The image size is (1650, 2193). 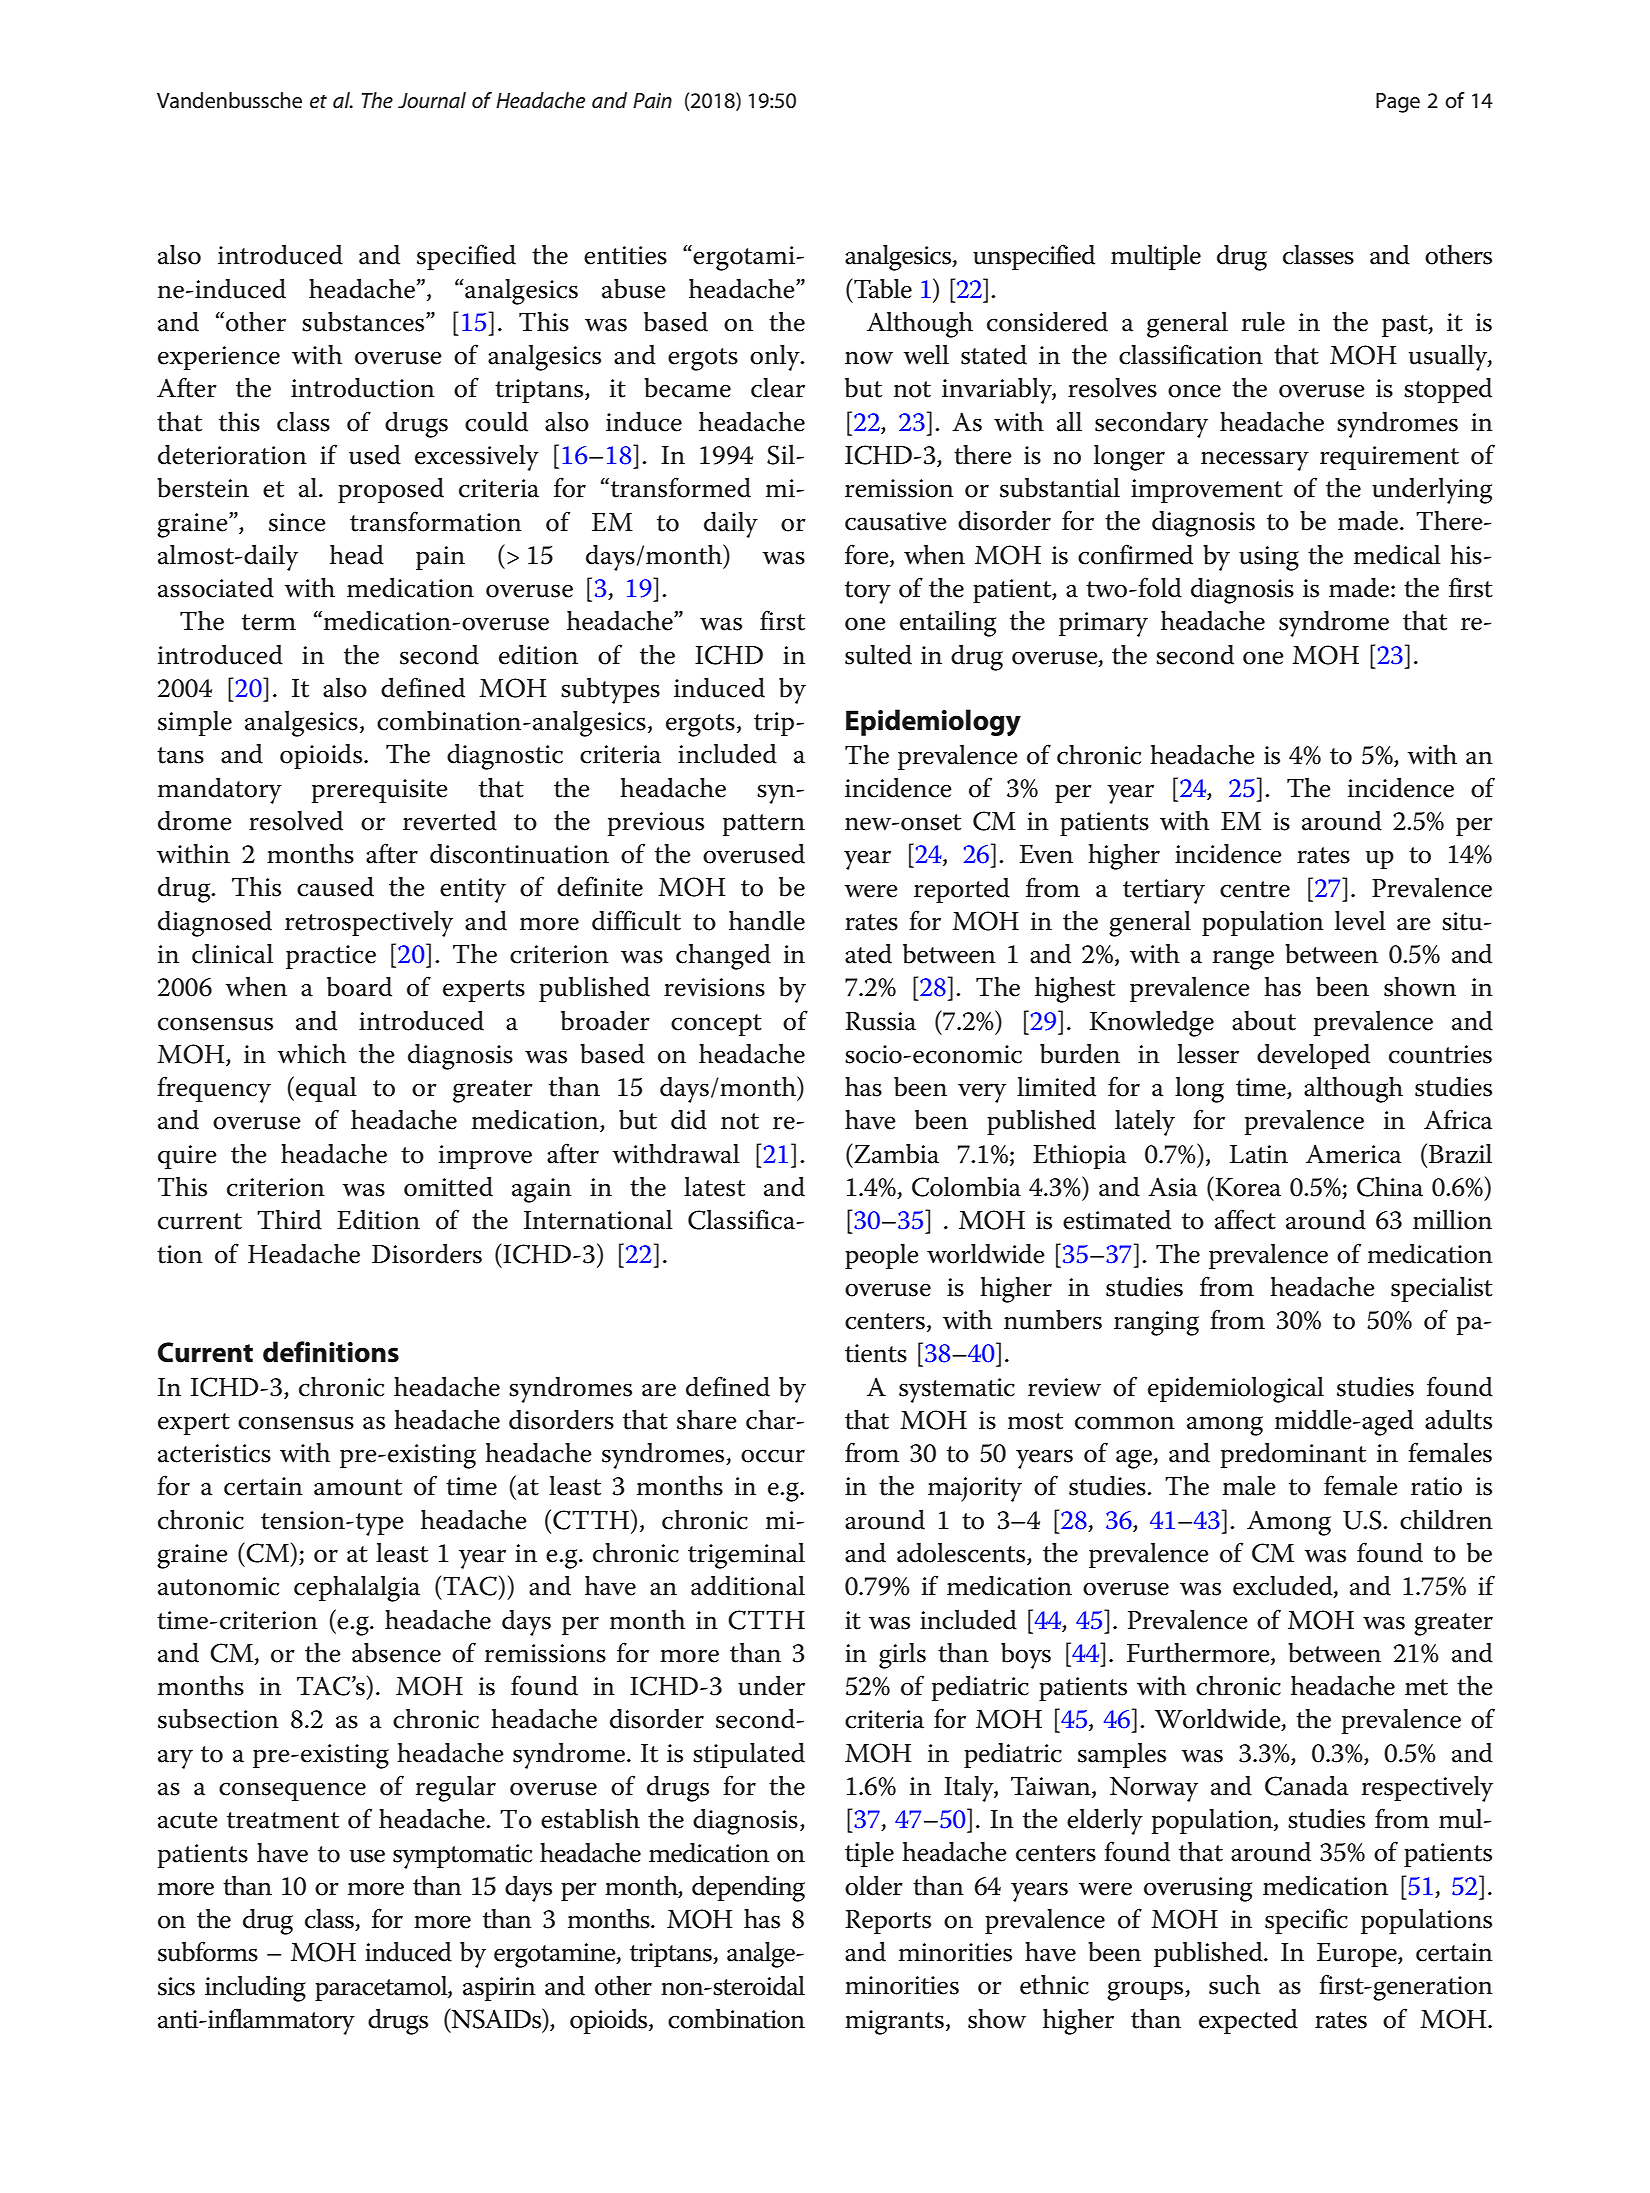 What do you see at coordinates (1358, 1955) in the image?
I see `Europe` at bounding box center [1358, 1955].
